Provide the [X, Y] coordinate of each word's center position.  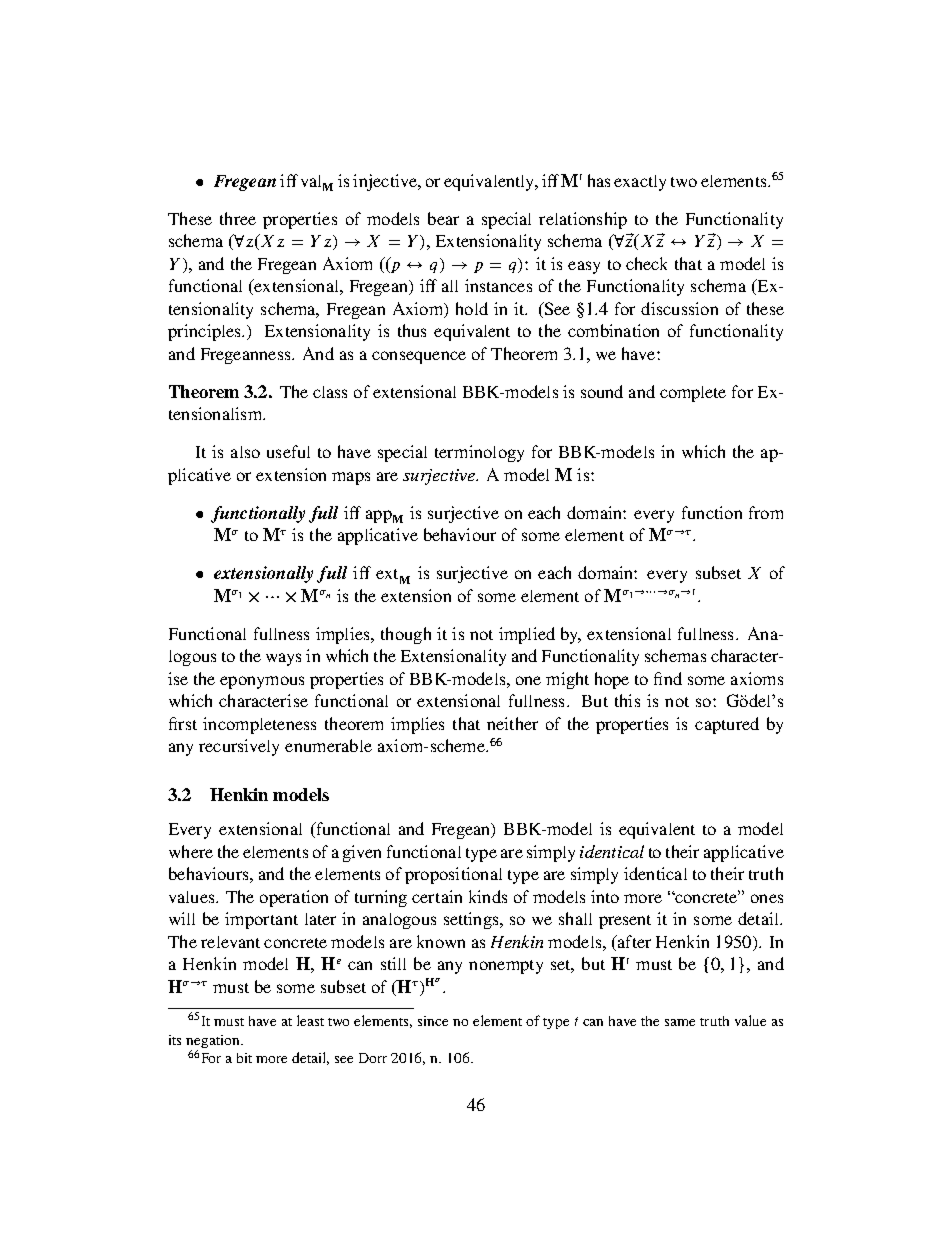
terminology [479, 453]
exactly [640, 183]
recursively [239, 747]
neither [512, 723]
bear [443, 218]
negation [214, 1041]
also [245, 452]
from [766, 512]
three [238, 218]
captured [727, 725]
